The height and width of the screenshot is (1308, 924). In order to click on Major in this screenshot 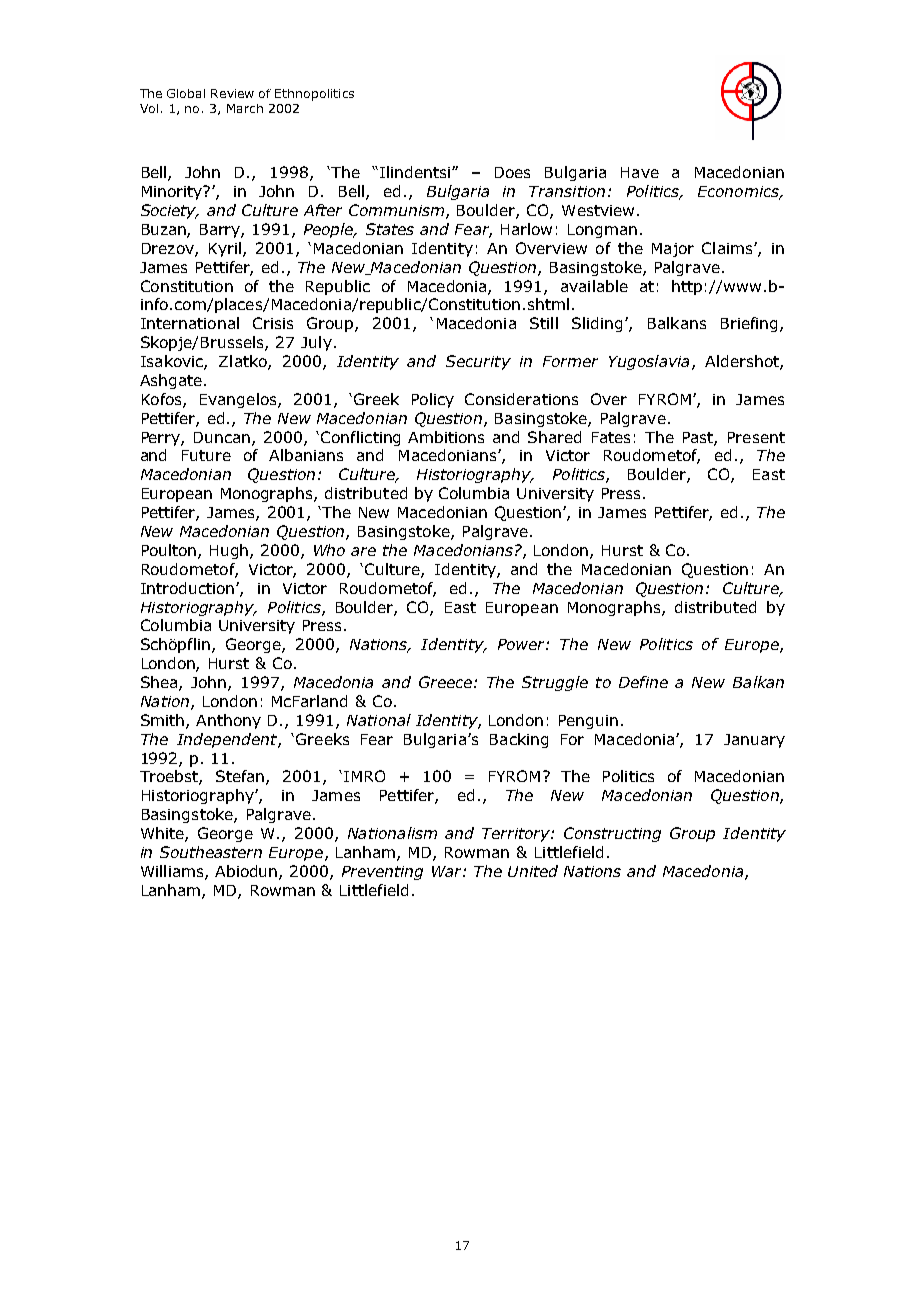, I will do `click(673, 250)`.
